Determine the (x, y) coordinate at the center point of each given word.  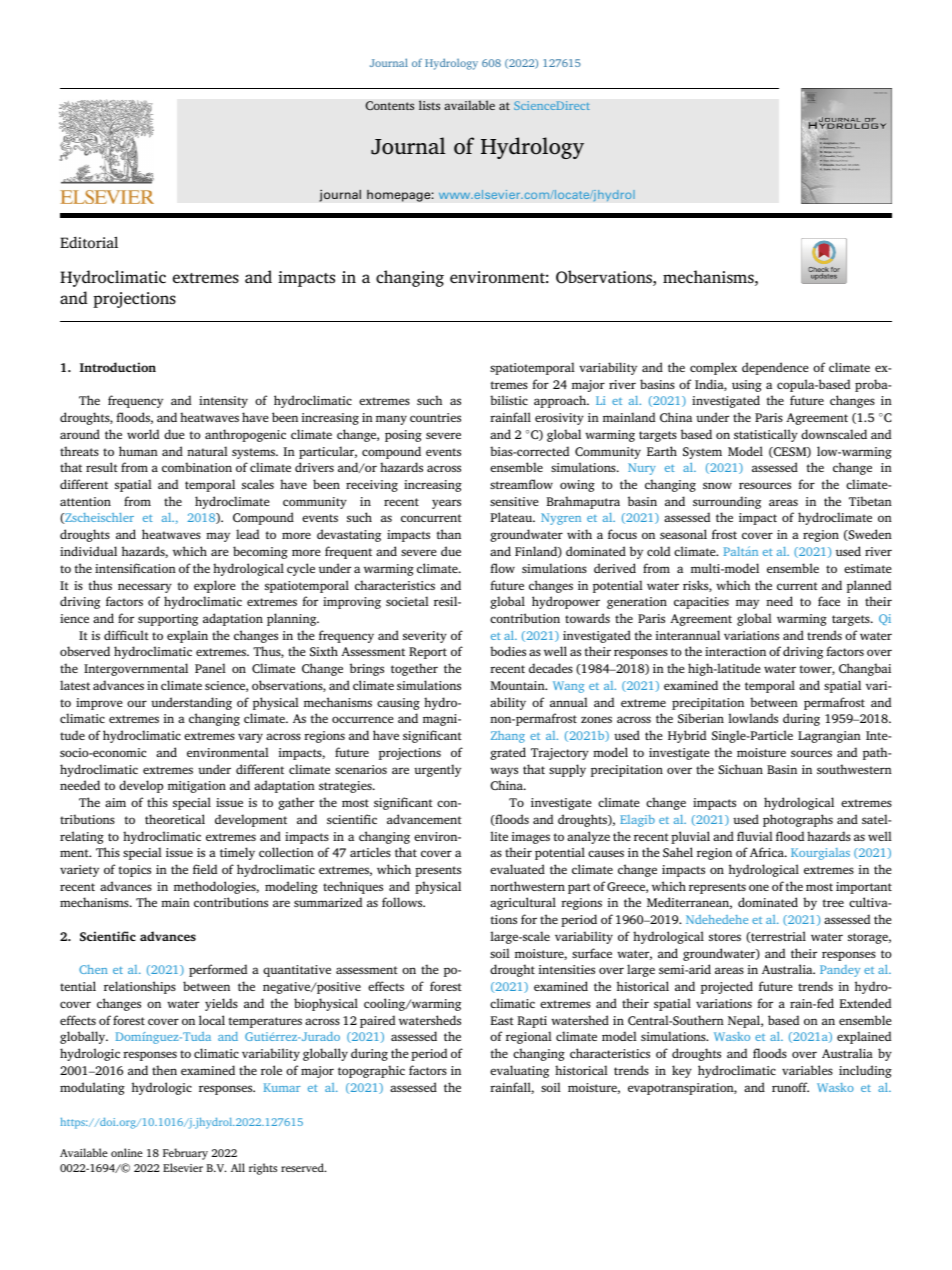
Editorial (89, 242)
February (185, 1154)
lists (429, 105)
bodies (508, 651)
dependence (775, 368)
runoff (790, 1087)
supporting (168, 620)
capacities (701, 603)
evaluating (519, 1071)
